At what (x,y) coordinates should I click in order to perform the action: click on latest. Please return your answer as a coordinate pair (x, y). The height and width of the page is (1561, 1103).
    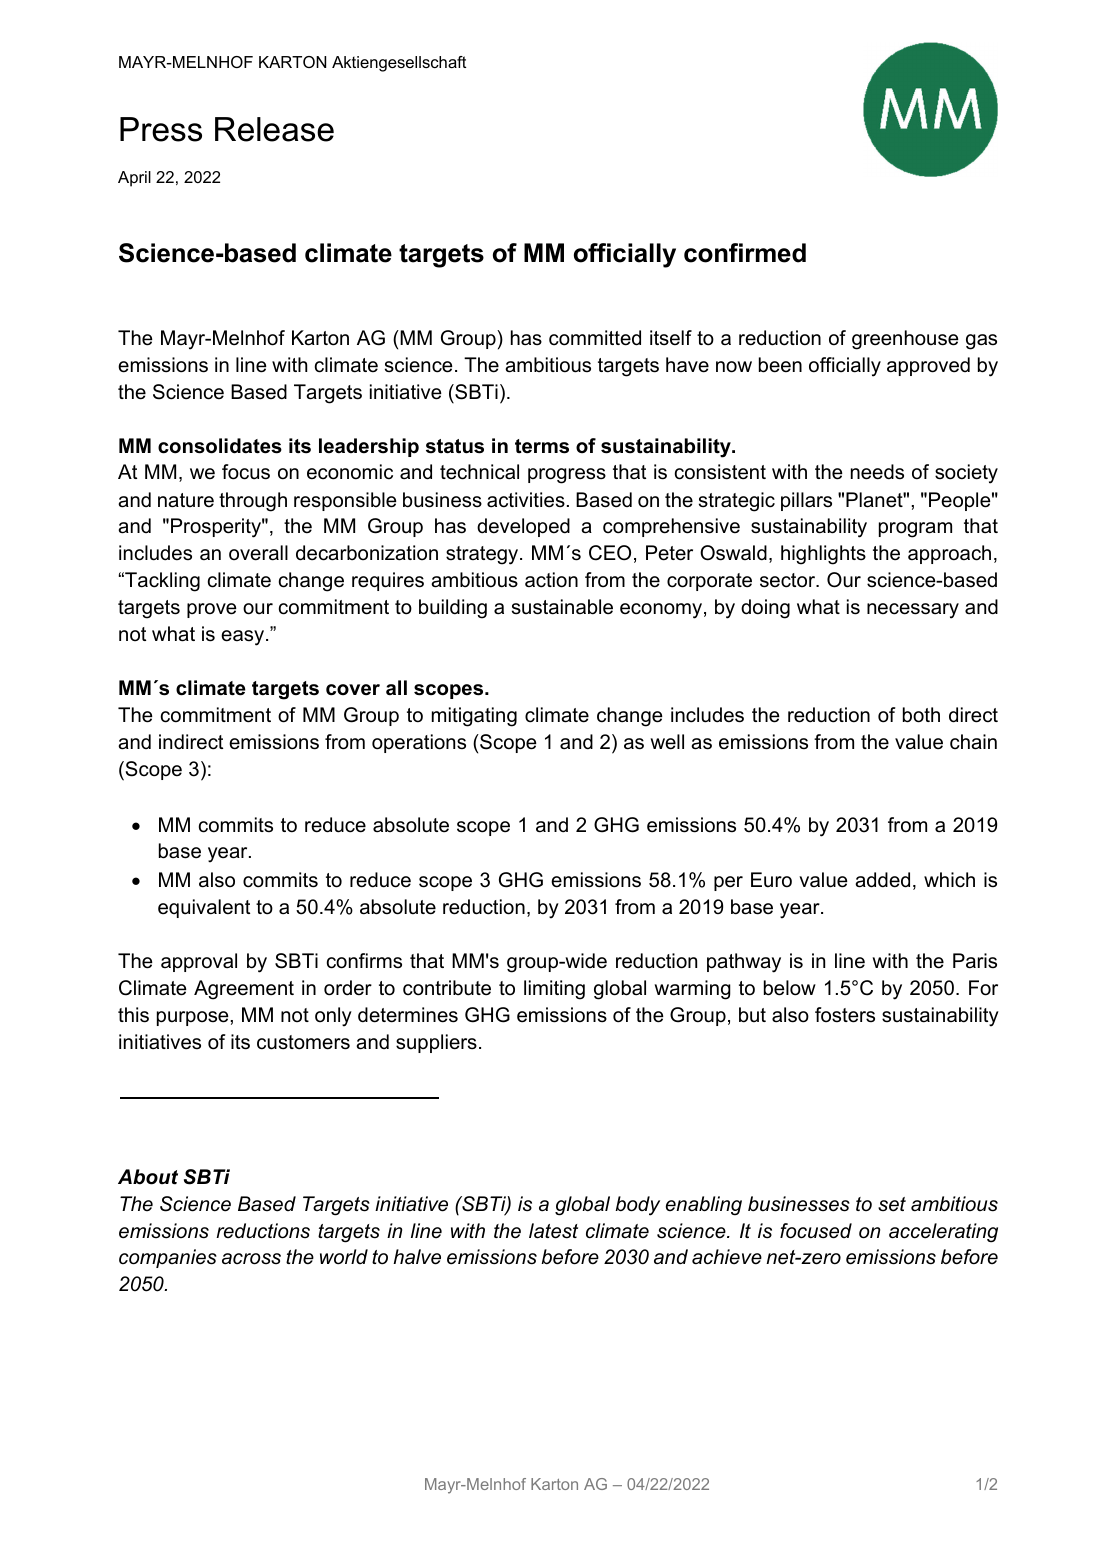
    Looking at the image, I should click on (553, 1231).
